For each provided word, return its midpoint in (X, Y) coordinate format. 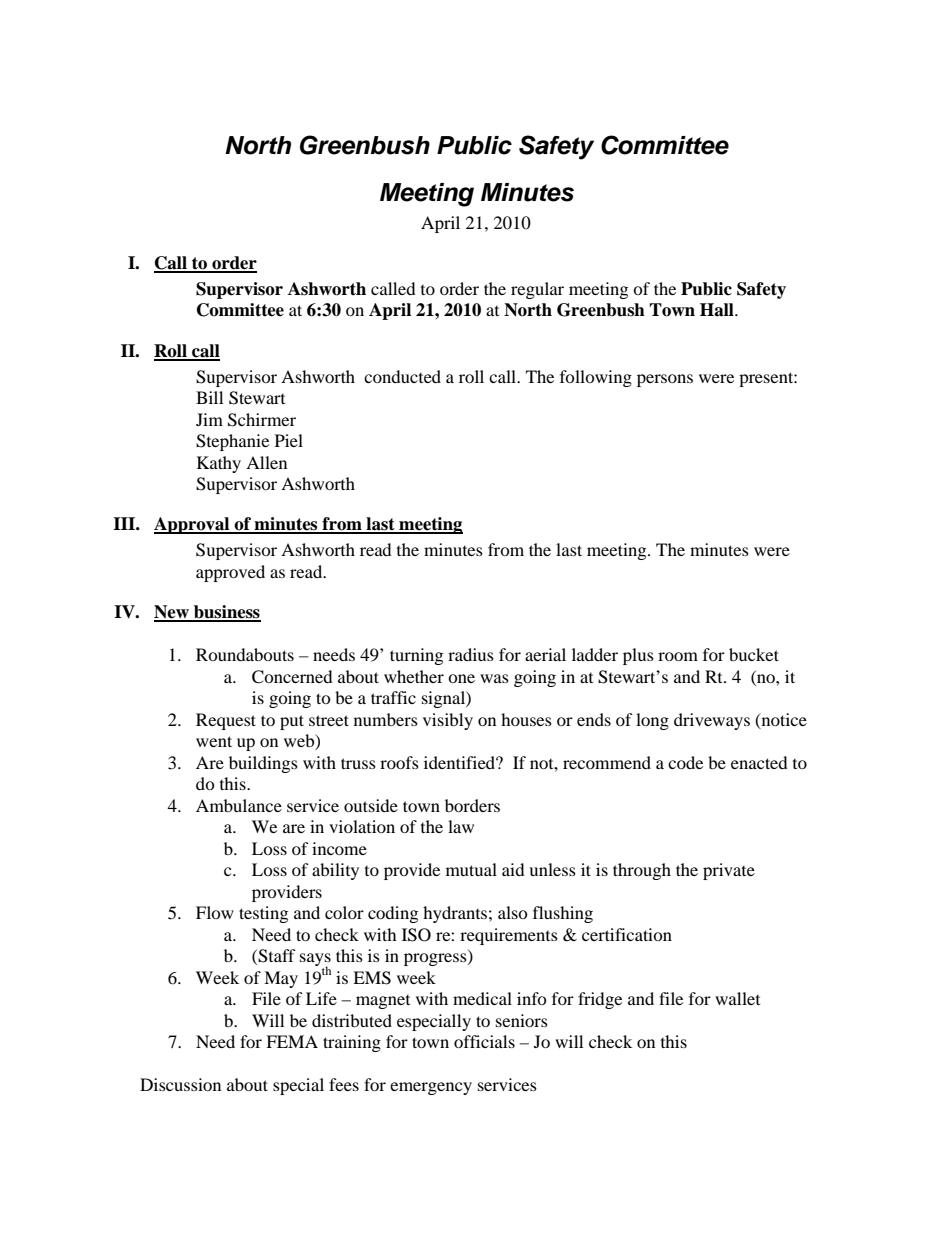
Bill (209, 397)
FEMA (292, 1041)
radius (471, 654)
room (678, 656)
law (461, 826)
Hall (718, 310)
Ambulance (239, 805)
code (685, 762)
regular (537, 290)
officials (484, 1041)
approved (230, 573)
